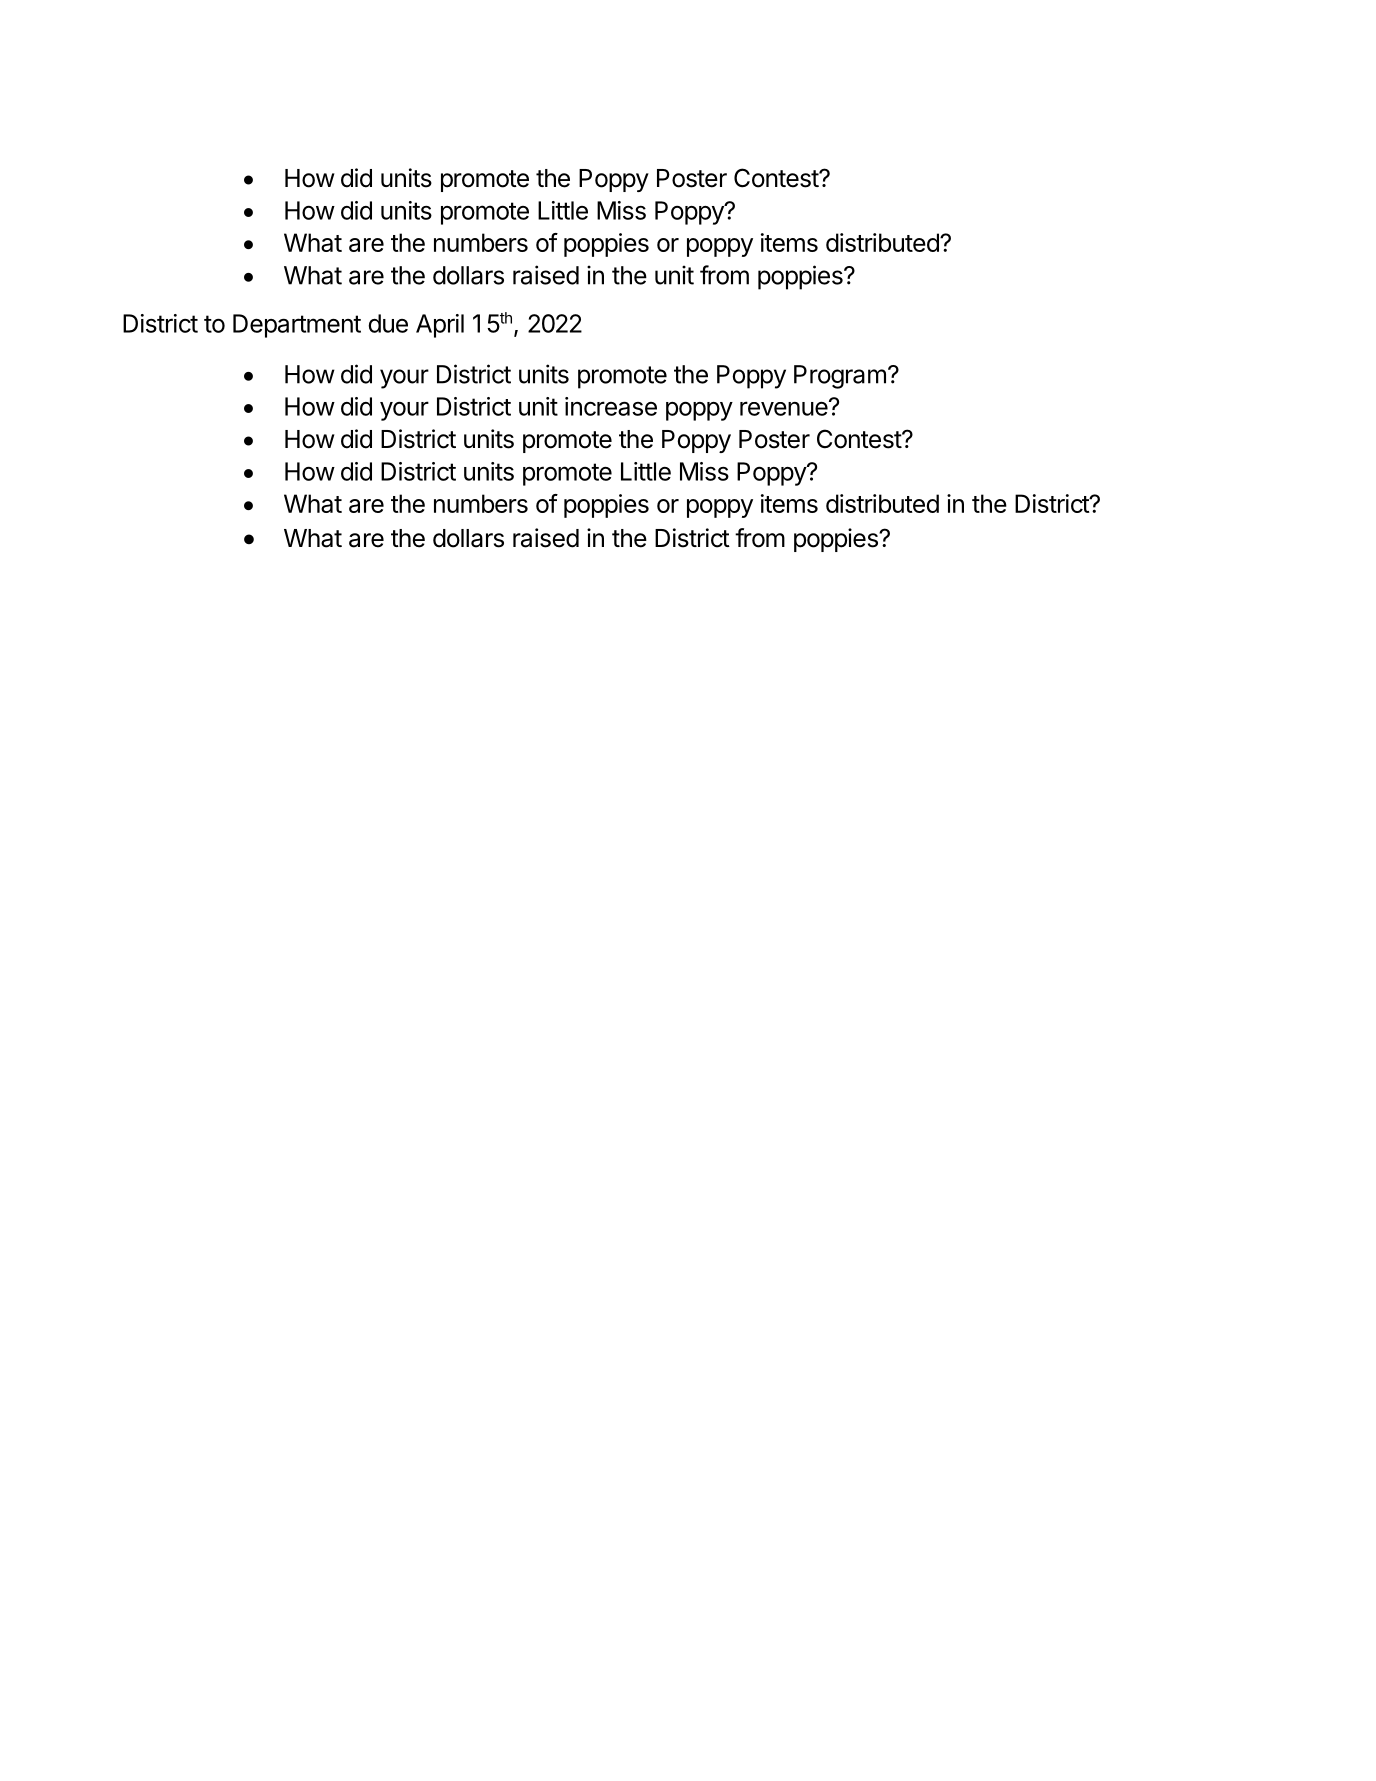 The height and width of the page is (1781, 1376). What do you see at coordinates (440, 326) in the page?
I see `April` at bounding box center [440, 326].
